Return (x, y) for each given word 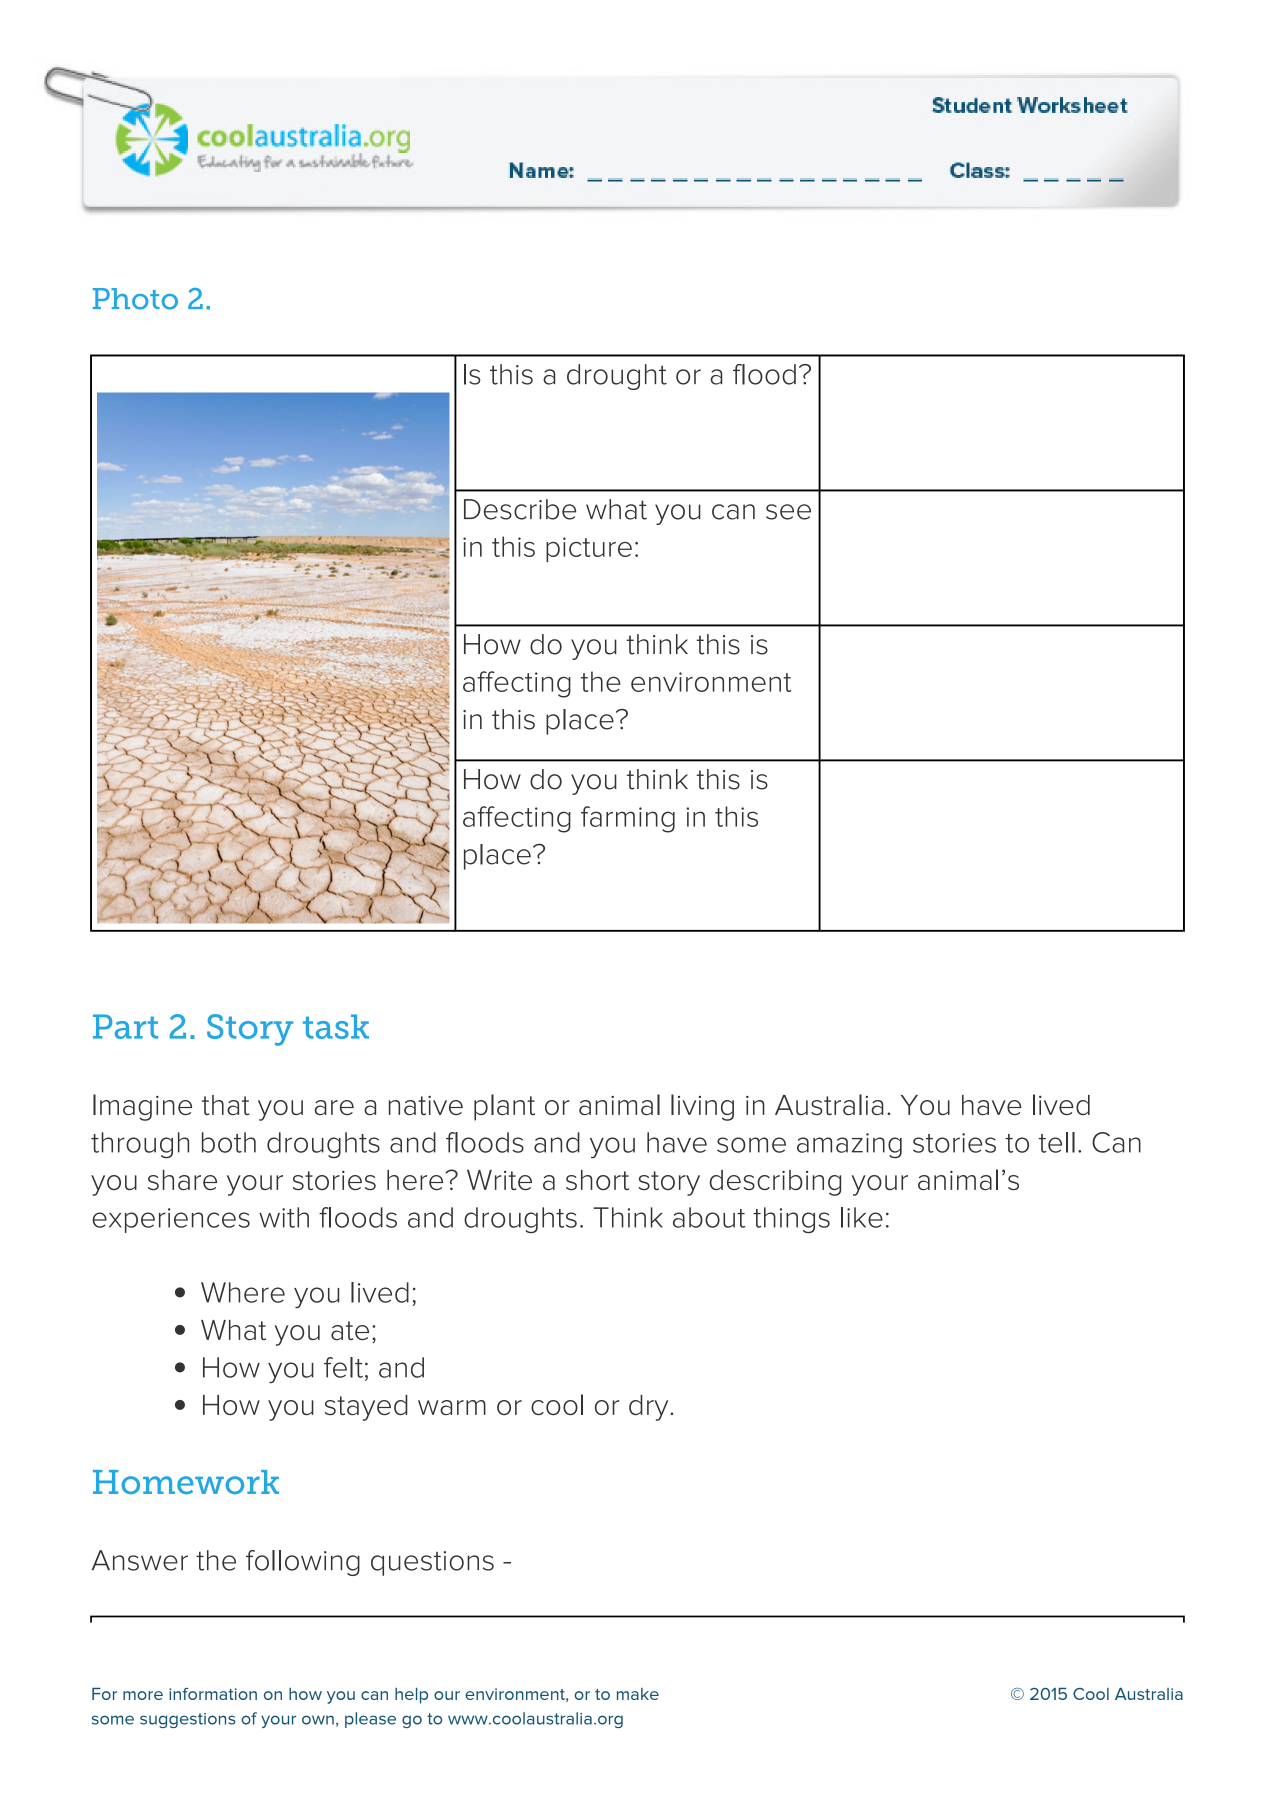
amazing (849, 1145)
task (336, 1026)
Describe (520, 509)
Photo (135, 299)
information (213, 1694)
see (788, 512)
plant (504, 1107)
